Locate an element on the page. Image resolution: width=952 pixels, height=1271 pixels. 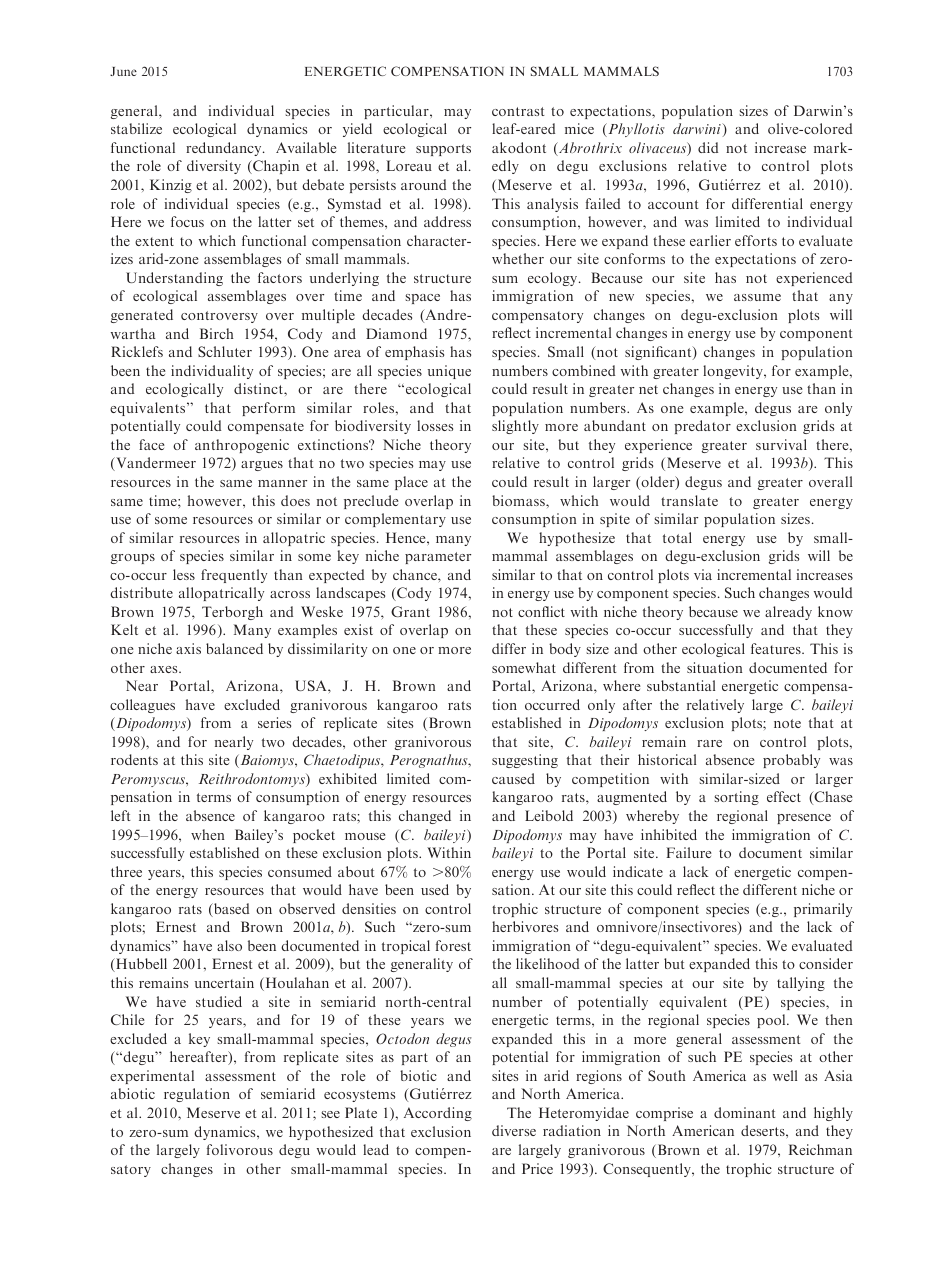
also is located at coordinates (229, 945).
